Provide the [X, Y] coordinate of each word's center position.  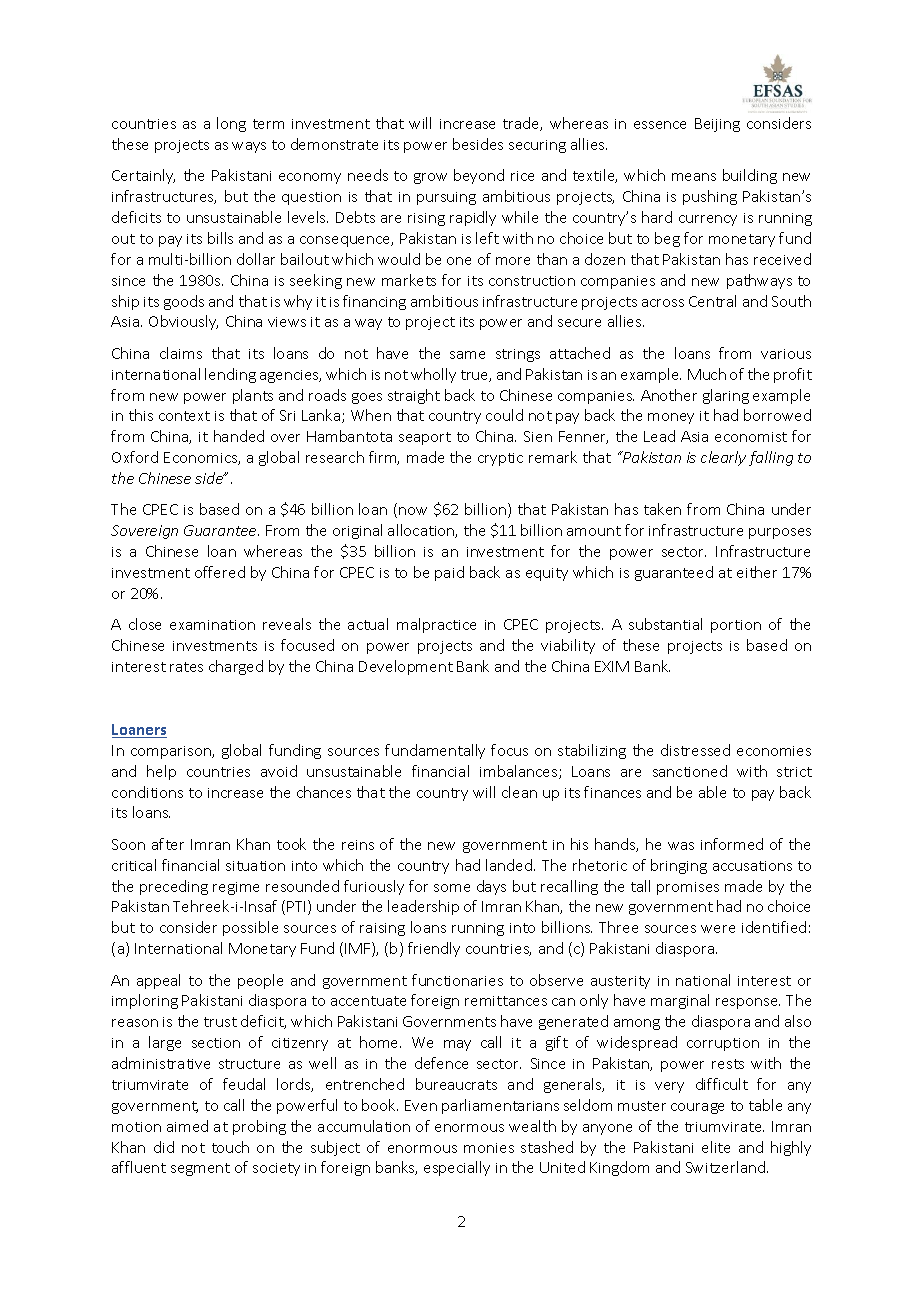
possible [250, 928]
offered [220, 572]
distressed [695, 750]
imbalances [520, 772]
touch [230, 1147]
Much [707, 374]
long [231, 124]
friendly [434, 949]
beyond [479, 176]
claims [181, 353]
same [467, 355]
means [694, 177]
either [757, 572]
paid [449, 573]
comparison [172, 752]
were [718, 929]
